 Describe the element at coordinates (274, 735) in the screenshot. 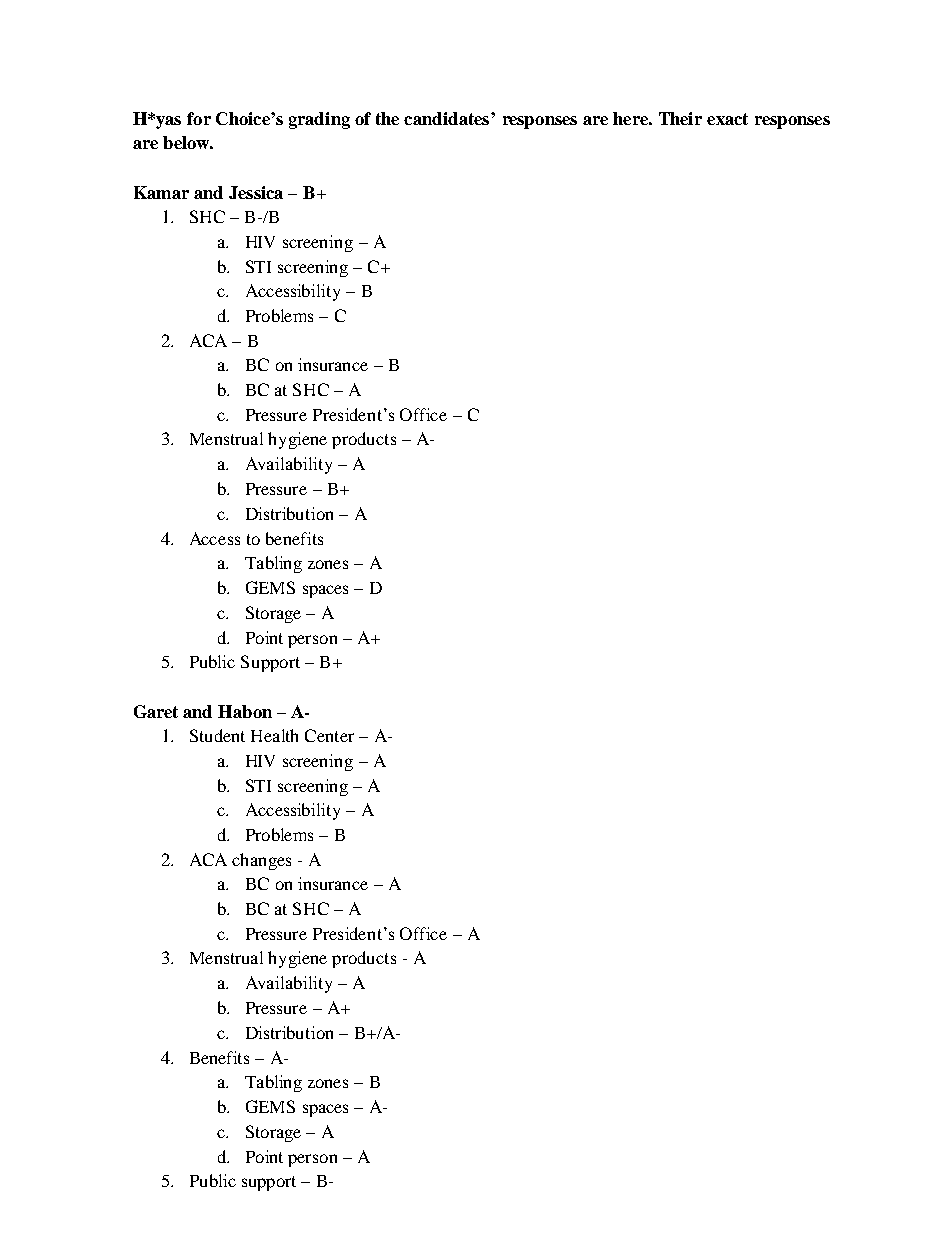

I see `Health` at that location.
